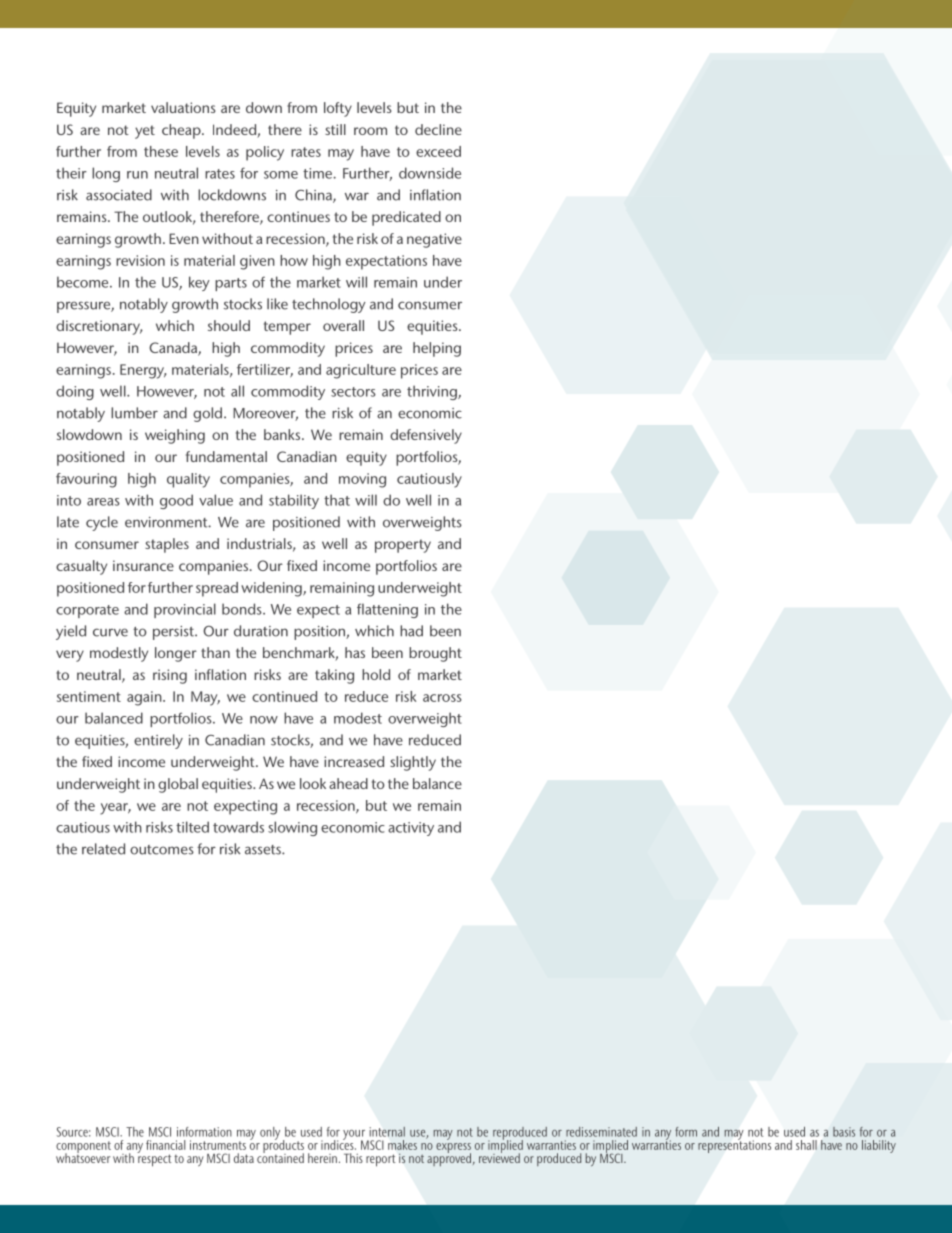  I want to click on brought, so click(435, 654).
